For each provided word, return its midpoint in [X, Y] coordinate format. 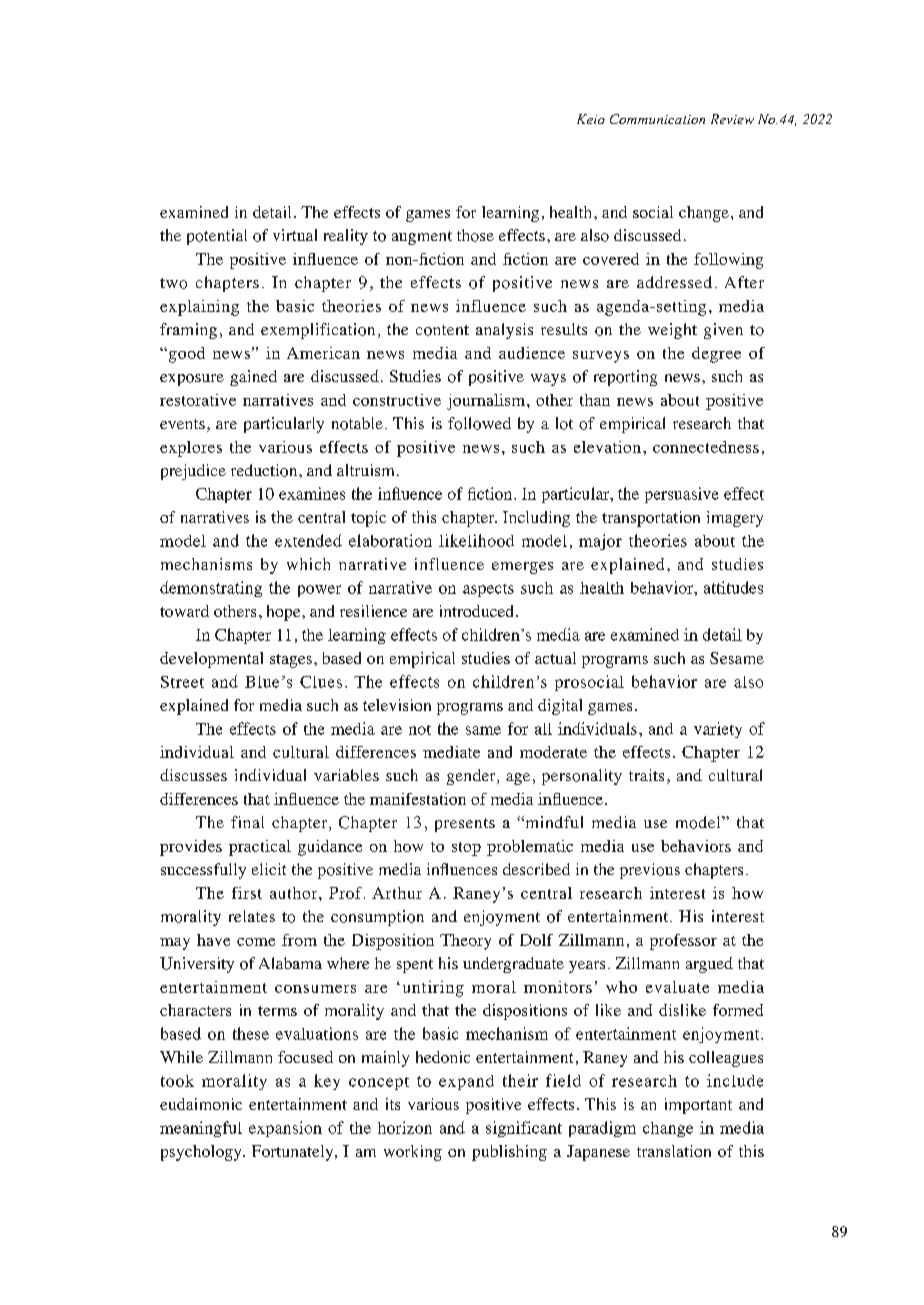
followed [479, 423]
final [247, 822]
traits [646, 775]
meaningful [201, 1129]
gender [472, 777]
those [475, 235]
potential [217, 237]
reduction [265, 470]
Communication [657, 119]
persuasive [681, 495]
